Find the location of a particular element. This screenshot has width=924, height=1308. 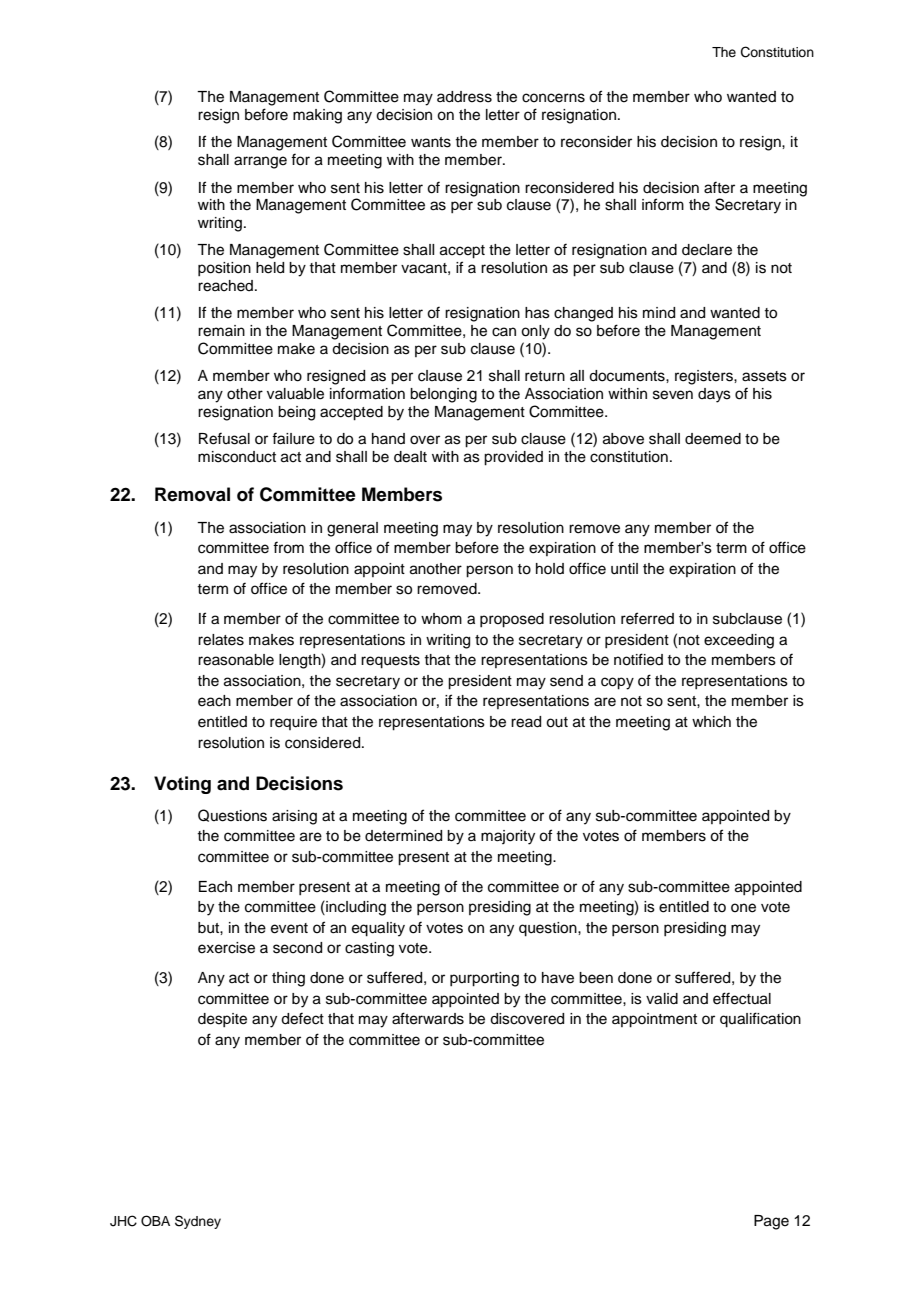

declare is located at coordinates (707, 250).
